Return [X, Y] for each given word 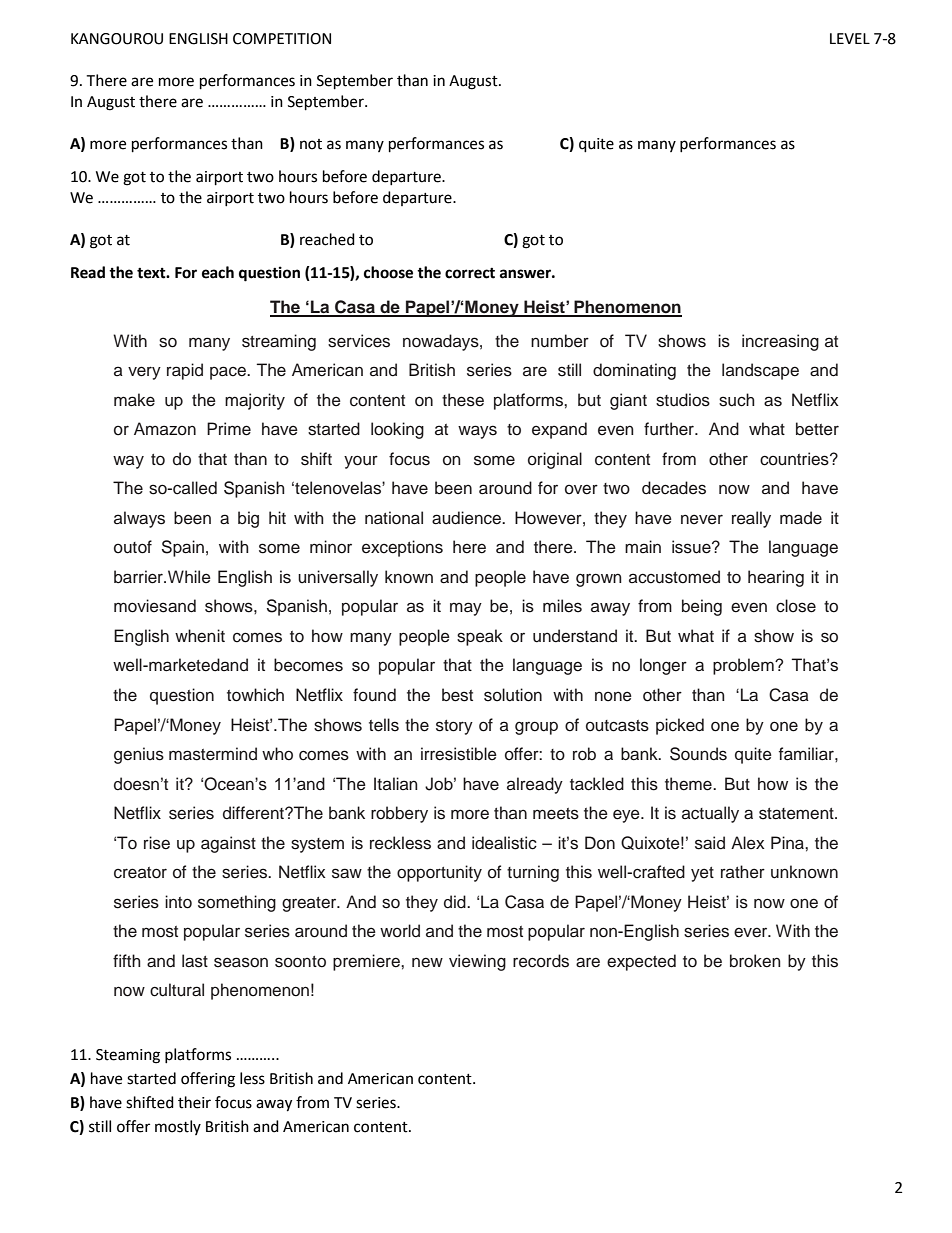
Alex [748, 843]
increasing [780, 342]
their [194, 1102]
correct [470, 273]
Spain [183, 548]
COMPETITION [282, 39]
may [466, 609]
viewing [477, 962]
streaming [279, 342]
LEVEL [850, 38]
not [311, 144]
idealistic [504, 843]
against [228, 844]
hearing [776, 578]
